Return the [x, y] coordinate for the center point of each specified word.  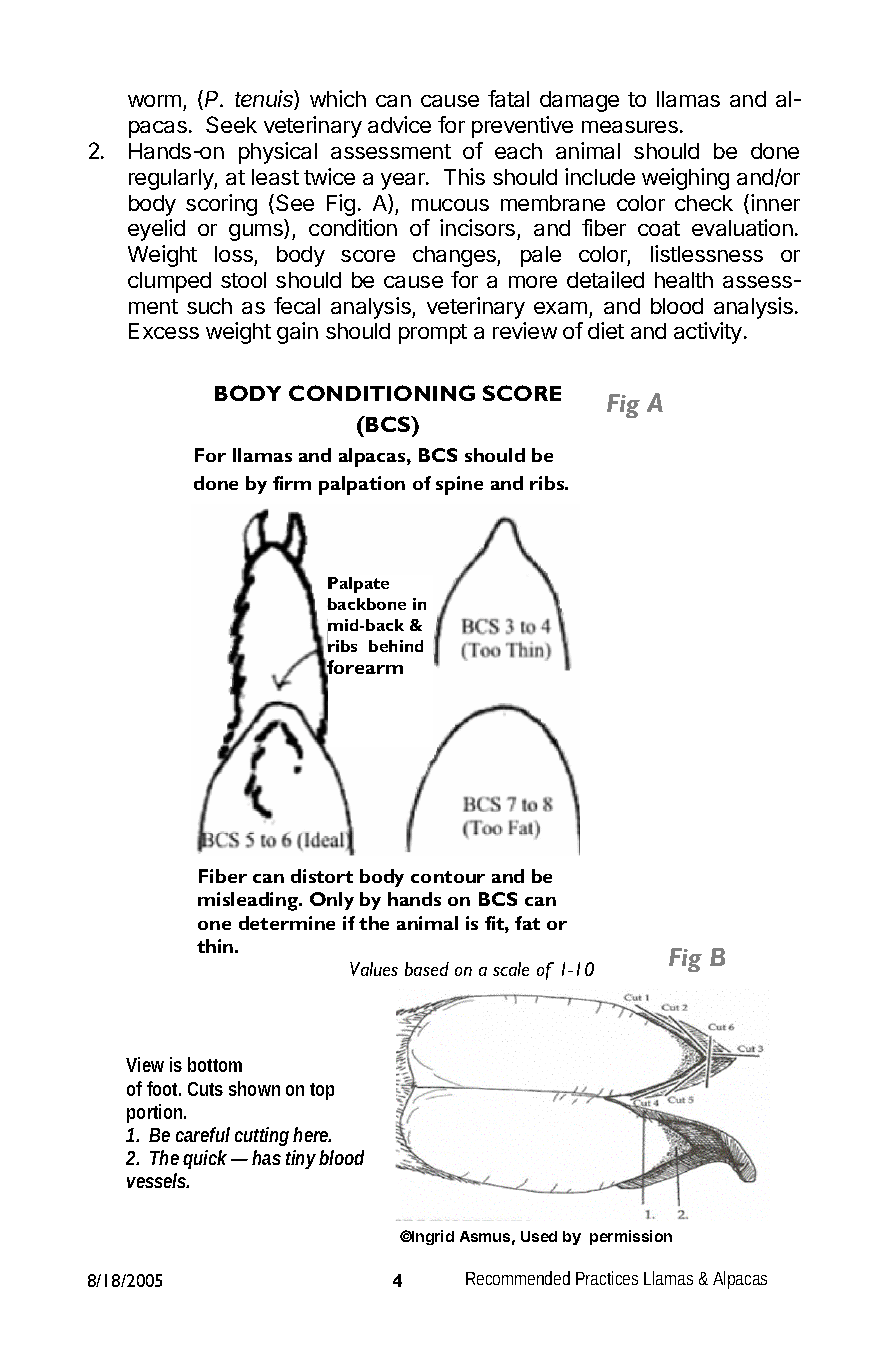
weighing [685, 179]
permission [631, 1237]
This [464, 176]
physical [278, 153]
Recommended [518, 1278]
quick [205, 1159]
